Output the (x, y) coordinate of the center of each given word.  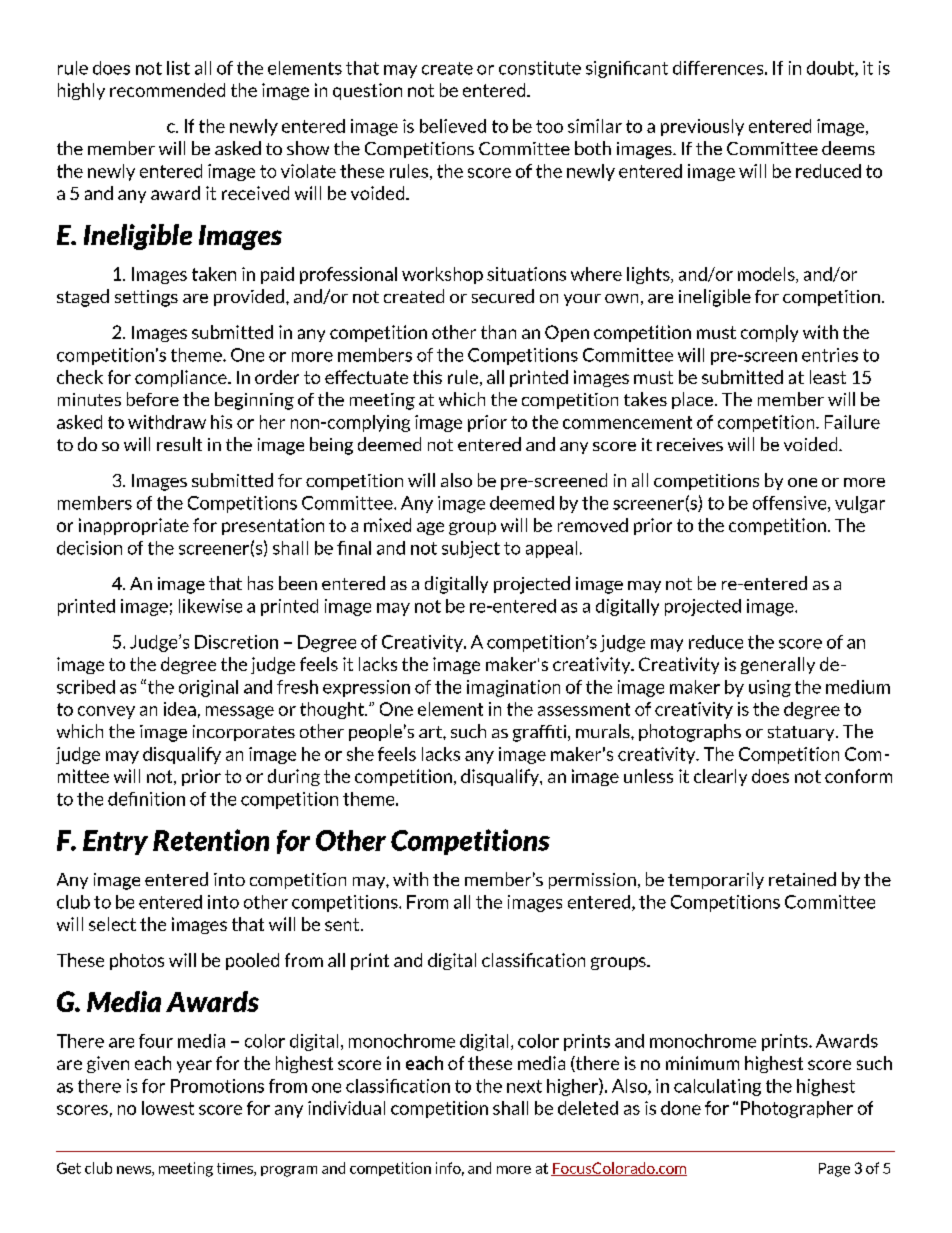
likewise (210, 606)
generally (778, 665)
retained (802, 879)
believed (453, 126)
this (427, 377)
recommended (167, 90)
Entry (115, 842)
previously (702, 127)
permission (592, 881)
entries (830, 355)
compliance (182, 378)
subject (471, 549)
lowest (168, 1108)
